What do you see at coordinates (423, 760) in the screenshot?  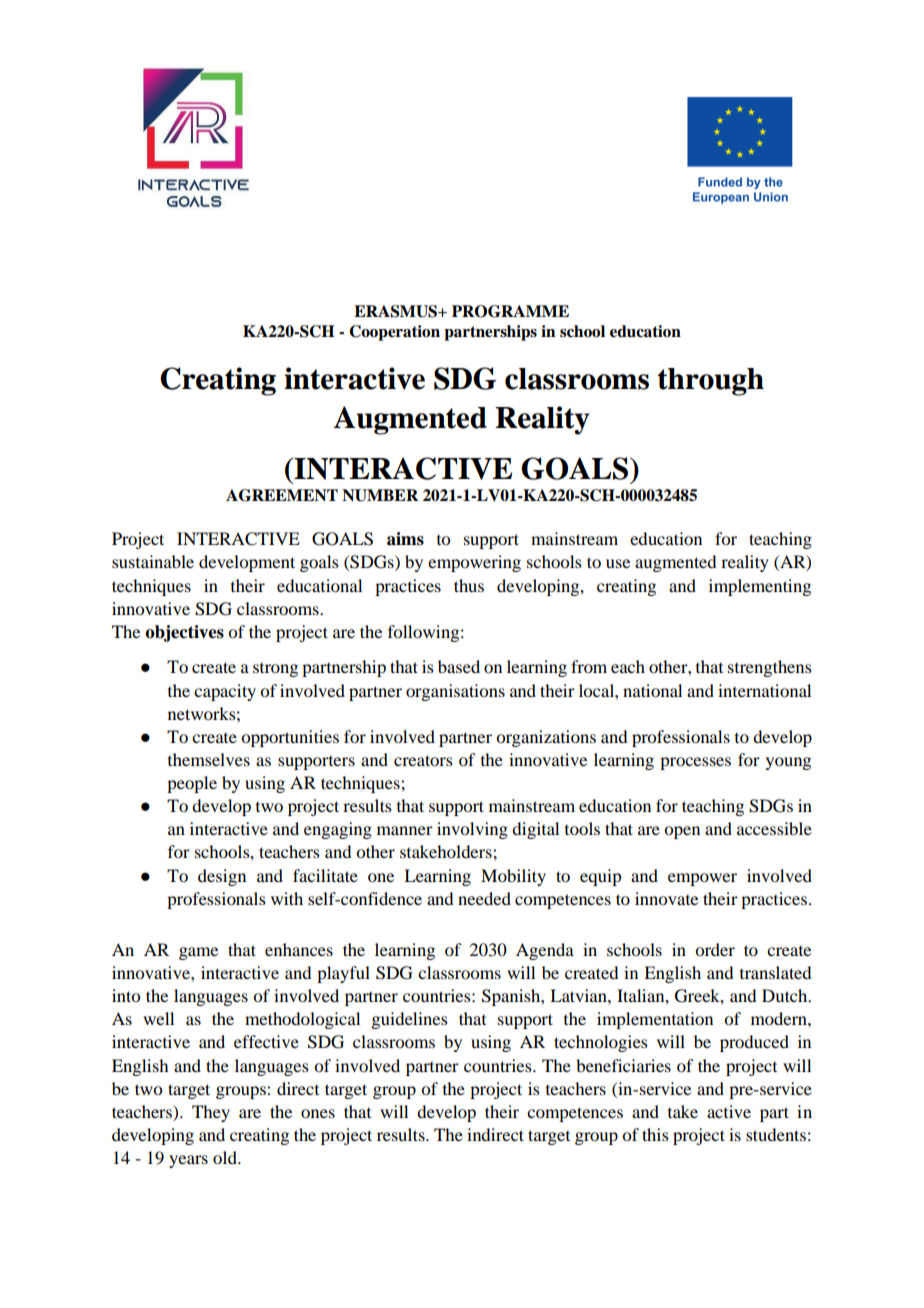 I see `creators` at bounding box center [423, 760].
